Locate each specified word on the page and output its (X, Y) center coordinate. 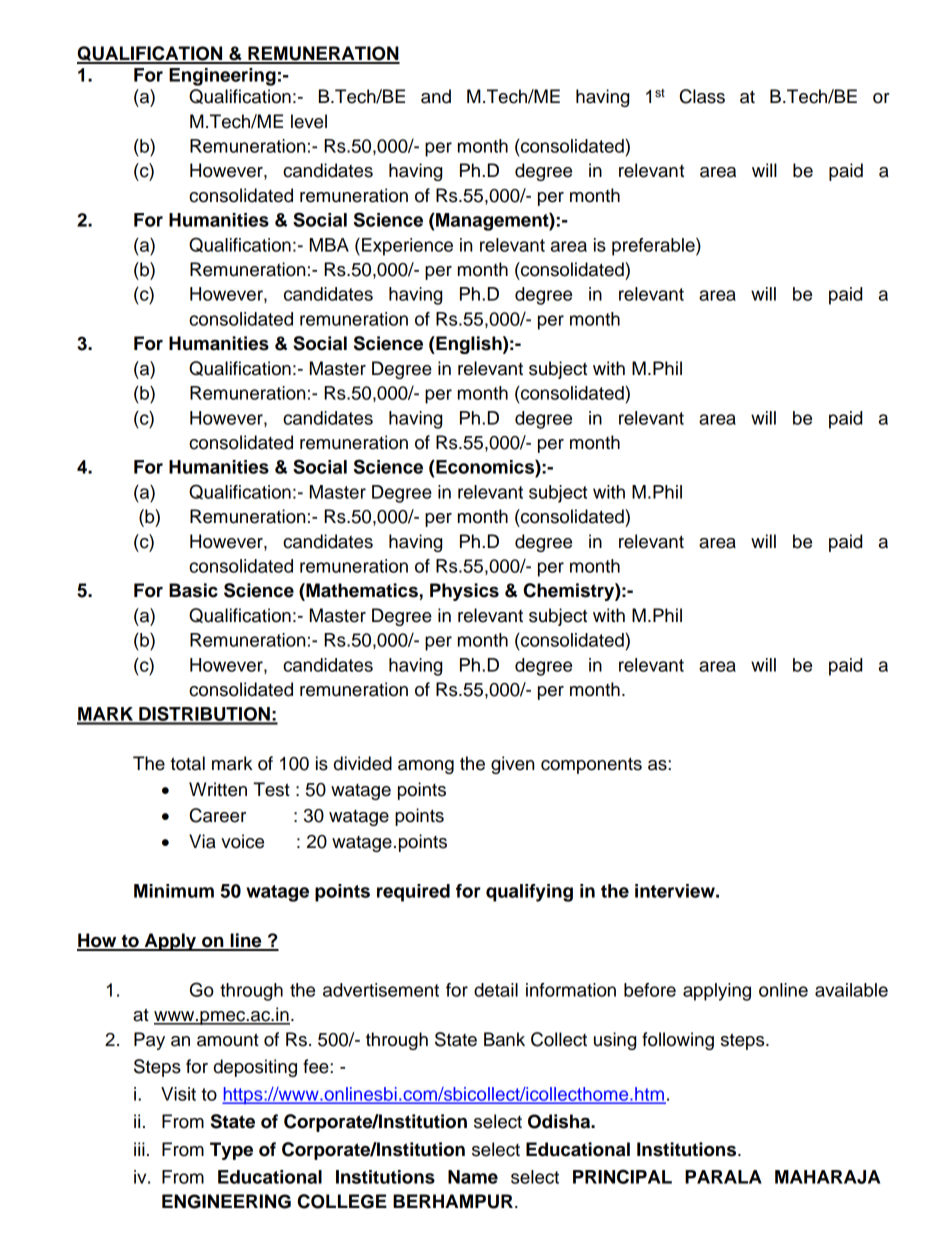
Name (473, 1177)
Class (702, 96)
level (309, 121)
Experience (407, 247)
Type (231, 1151)
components (591, 765)
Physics (464, 592)
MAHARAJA (827, 1177)
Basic (193, 590)
